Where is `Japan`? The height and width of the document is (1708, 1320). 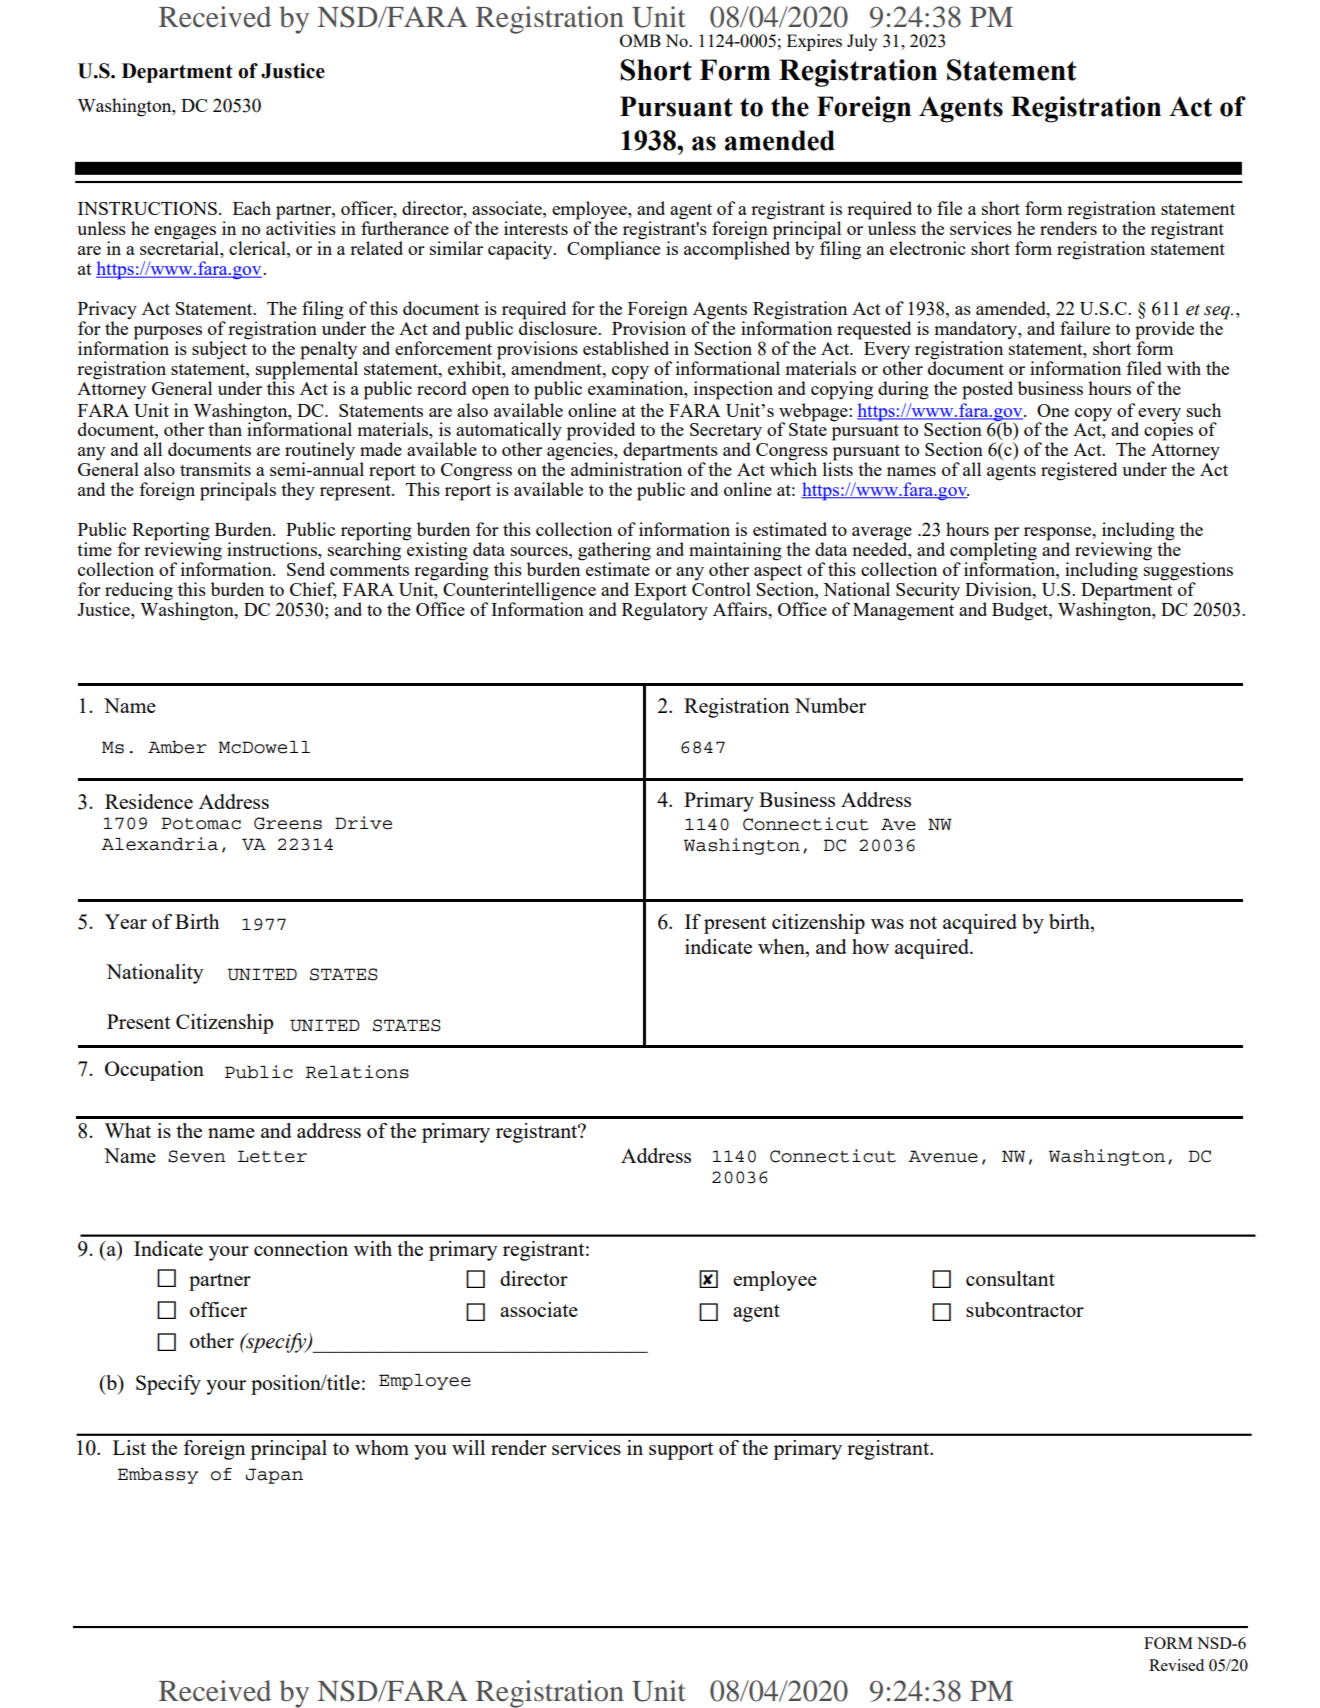
Japan is located at coordinates (274, 1476).
